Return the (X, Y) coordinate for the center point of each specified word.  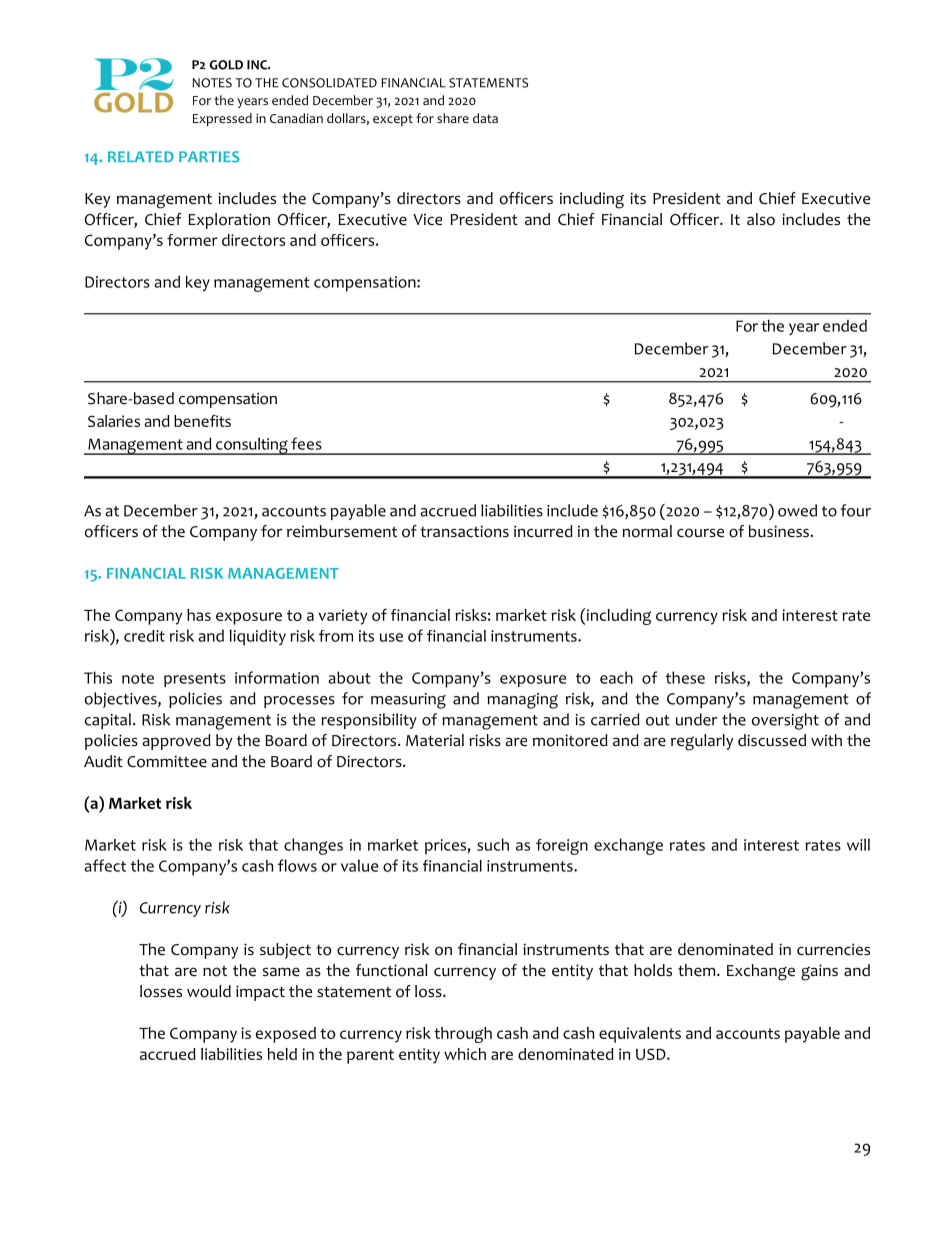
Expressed (222, 119)
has (199, 615)
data (485, 118)
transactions (464, 531)
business (779, 531)
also (761, 219)
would (209, 991)
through (463, 1035)
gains (819, 972)
